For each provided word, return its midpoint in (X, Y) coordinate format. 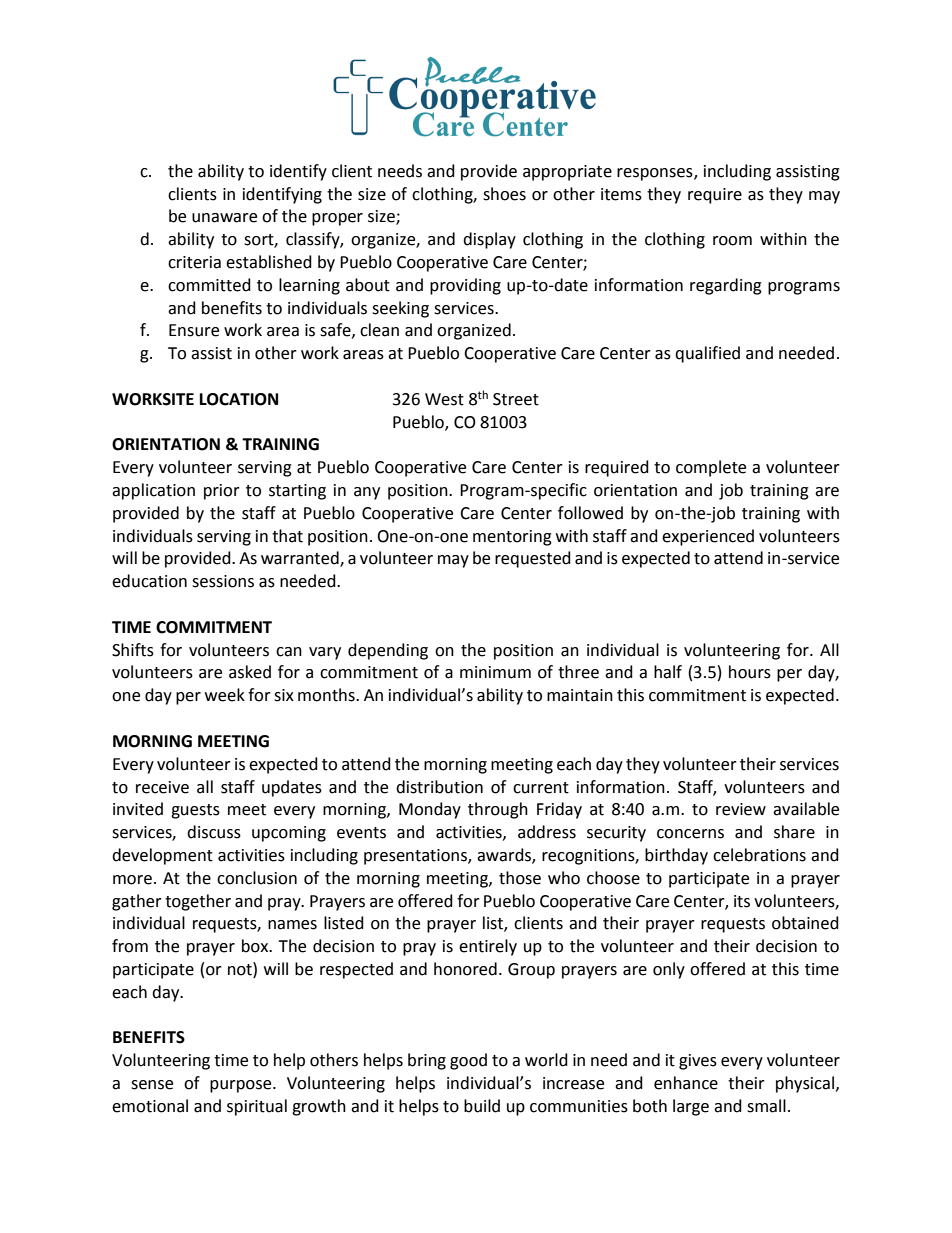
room (732, 241)
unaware (224, 218)
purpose (242, 1086)
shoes (504, 194)
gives (698, 1062)
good (468, 1061)
